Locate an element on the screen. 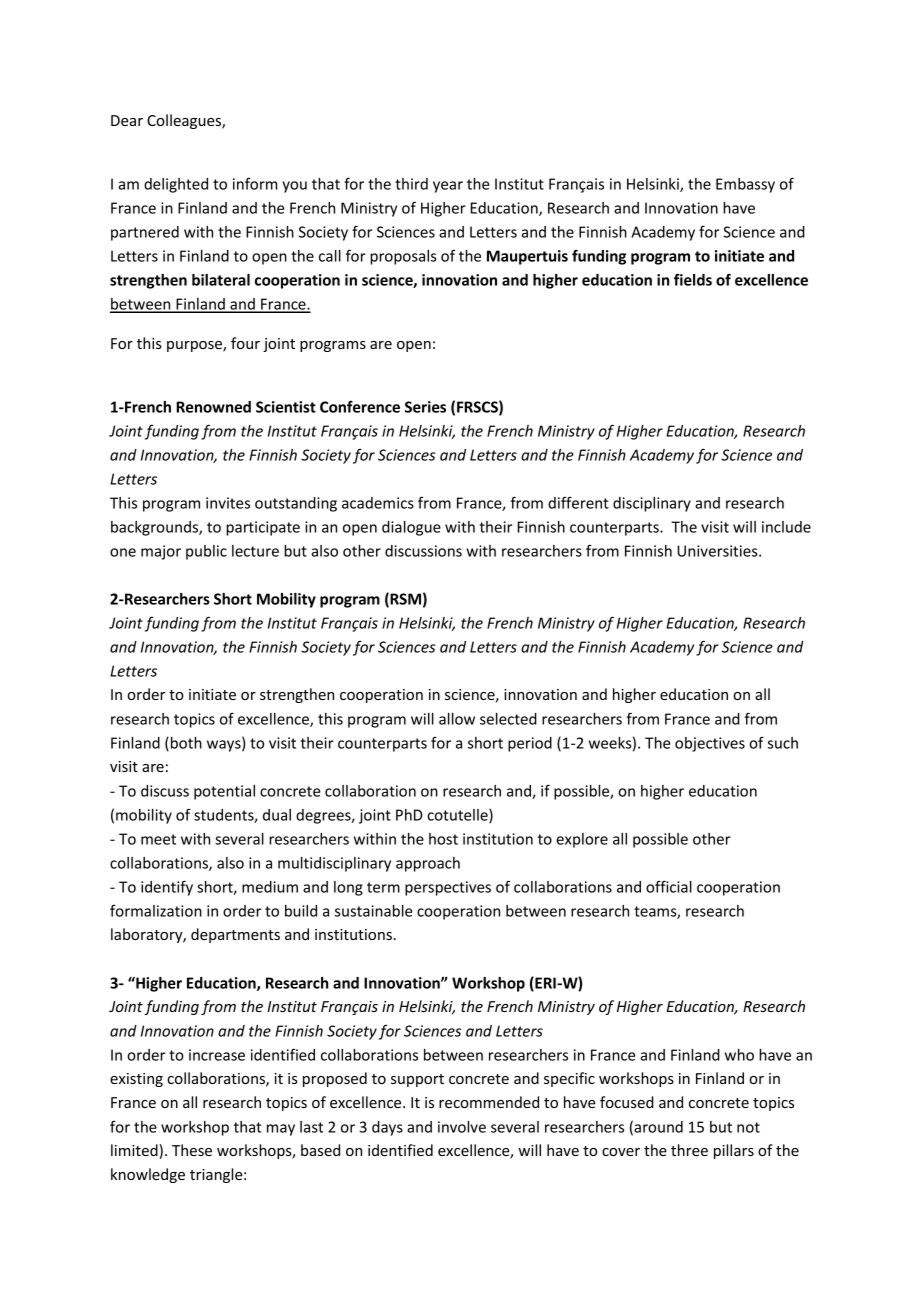 The height and width of the screenshot is (1308, 924). objectives is located at coordinates (710, 744).
